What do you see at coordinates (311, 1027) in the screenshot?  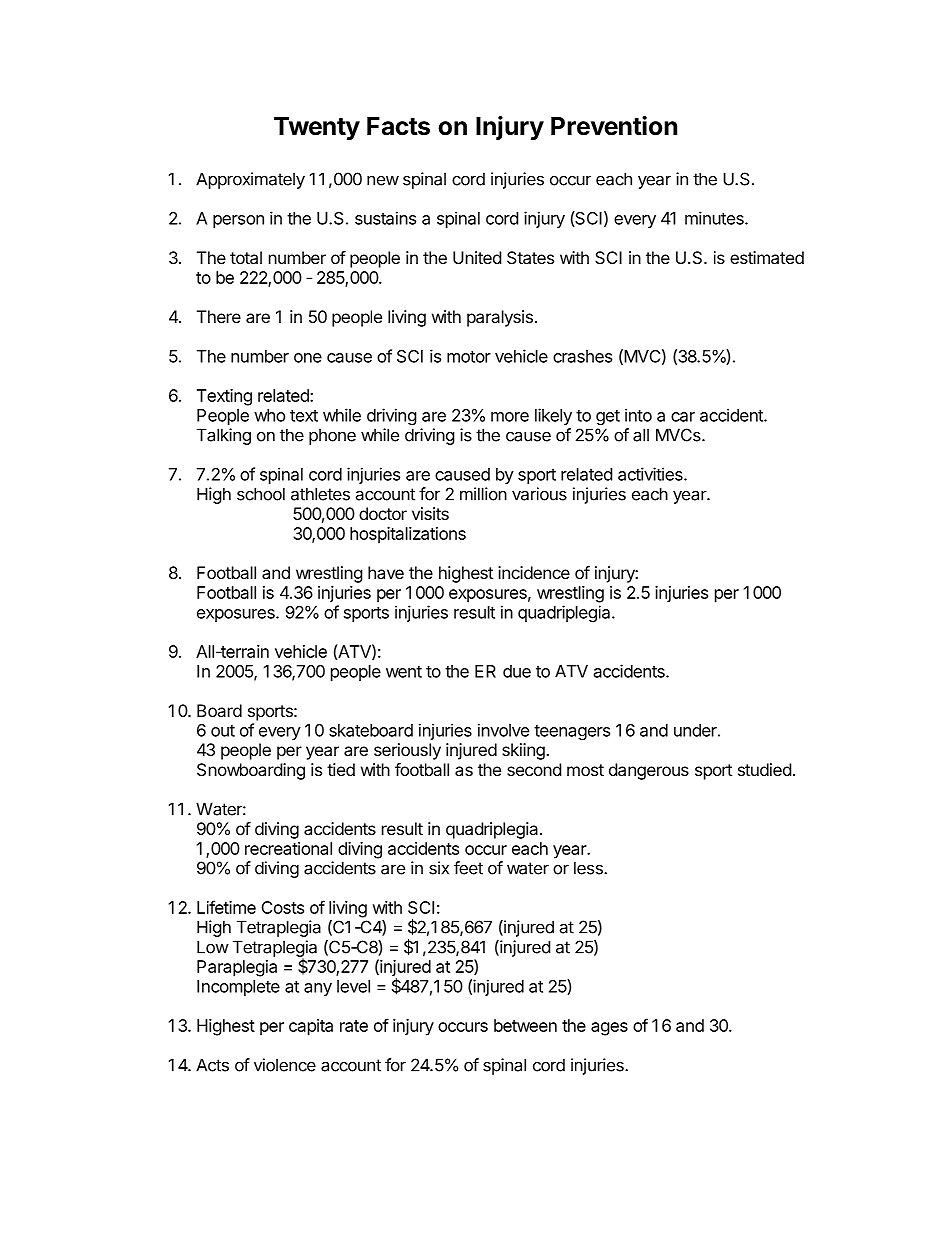 I see `capita` at bounding box center [311, 1027].
